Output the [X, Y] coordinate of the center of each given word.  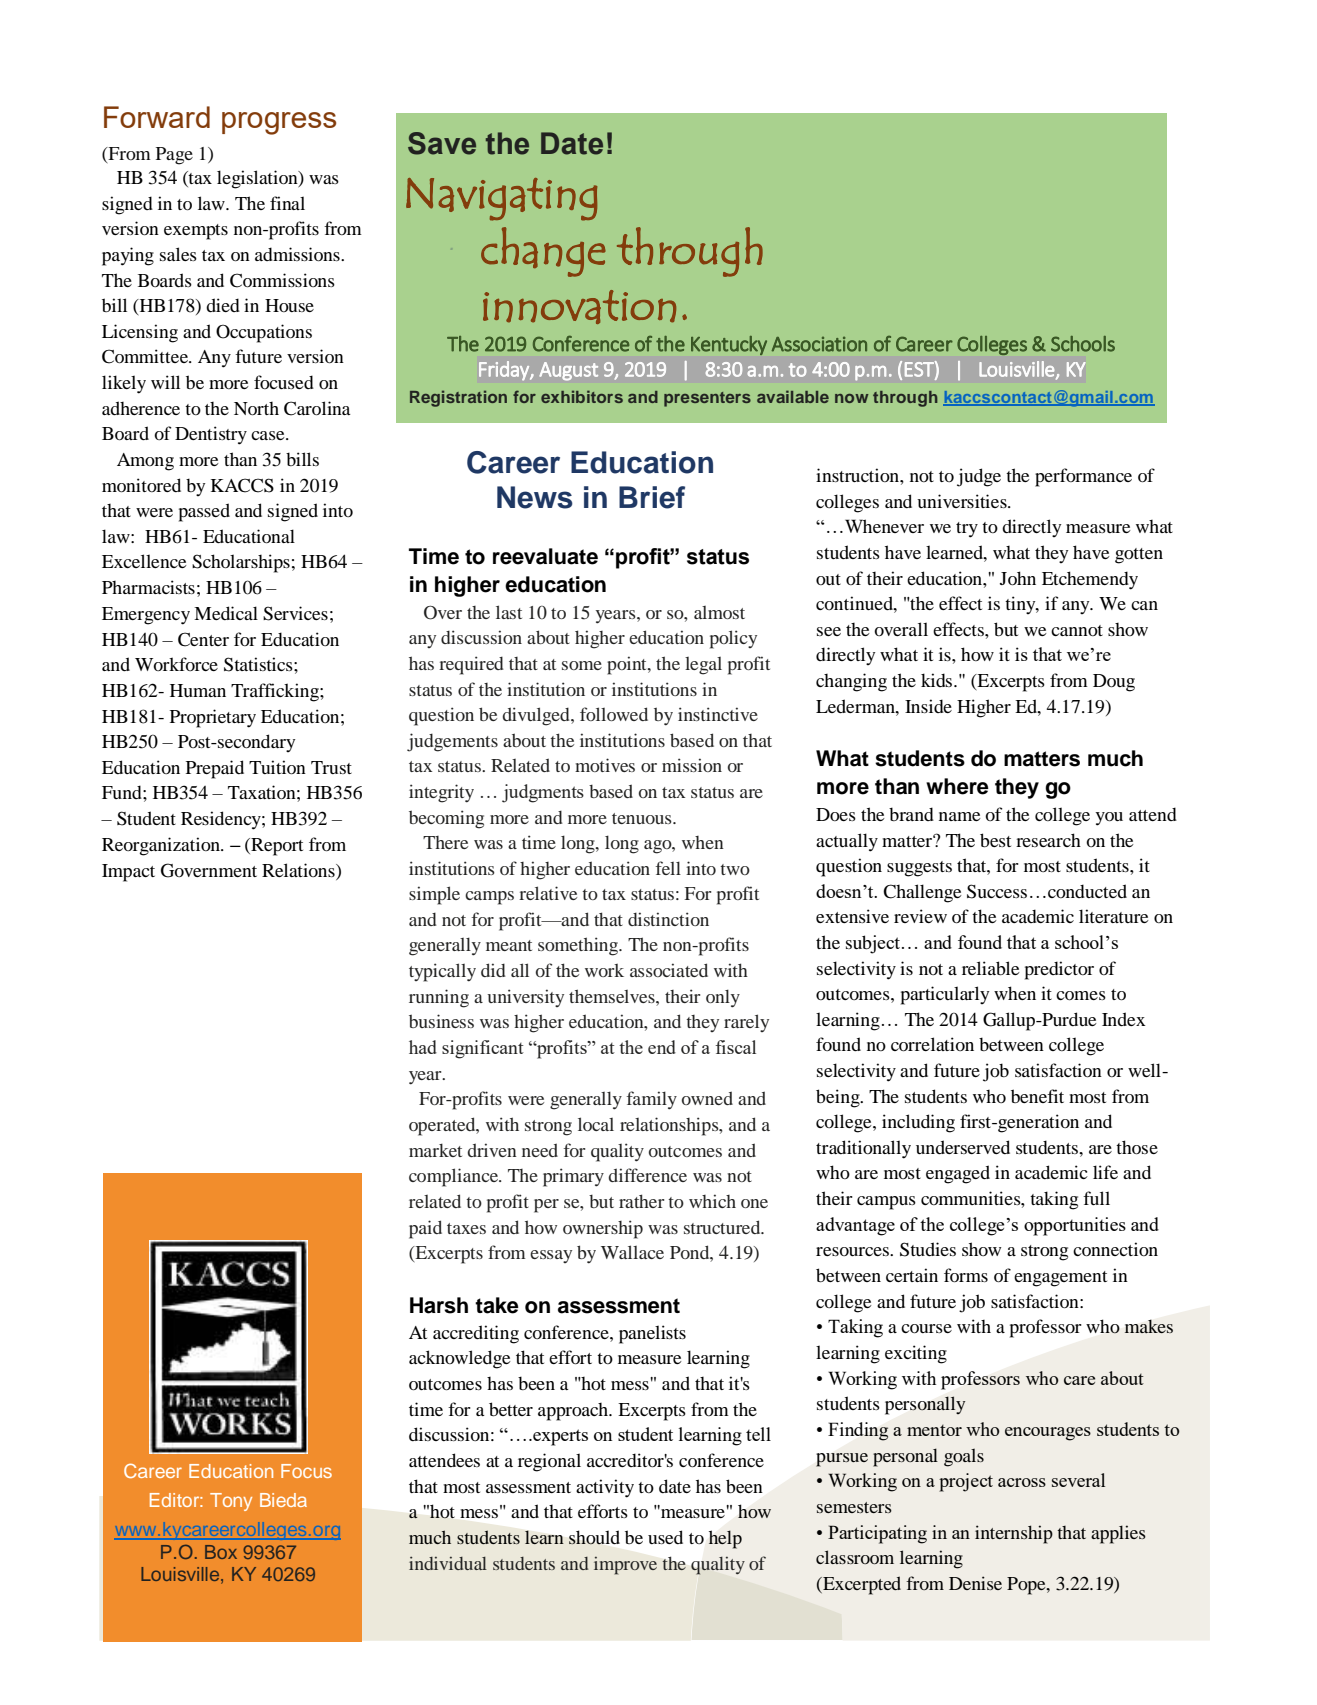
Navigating [501, 199]
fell [668, 868]
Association [819, 344]
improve [625, 1566]
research [1048, 840]
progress [279, 123]
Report [276, 847]
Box [221, 1552]
